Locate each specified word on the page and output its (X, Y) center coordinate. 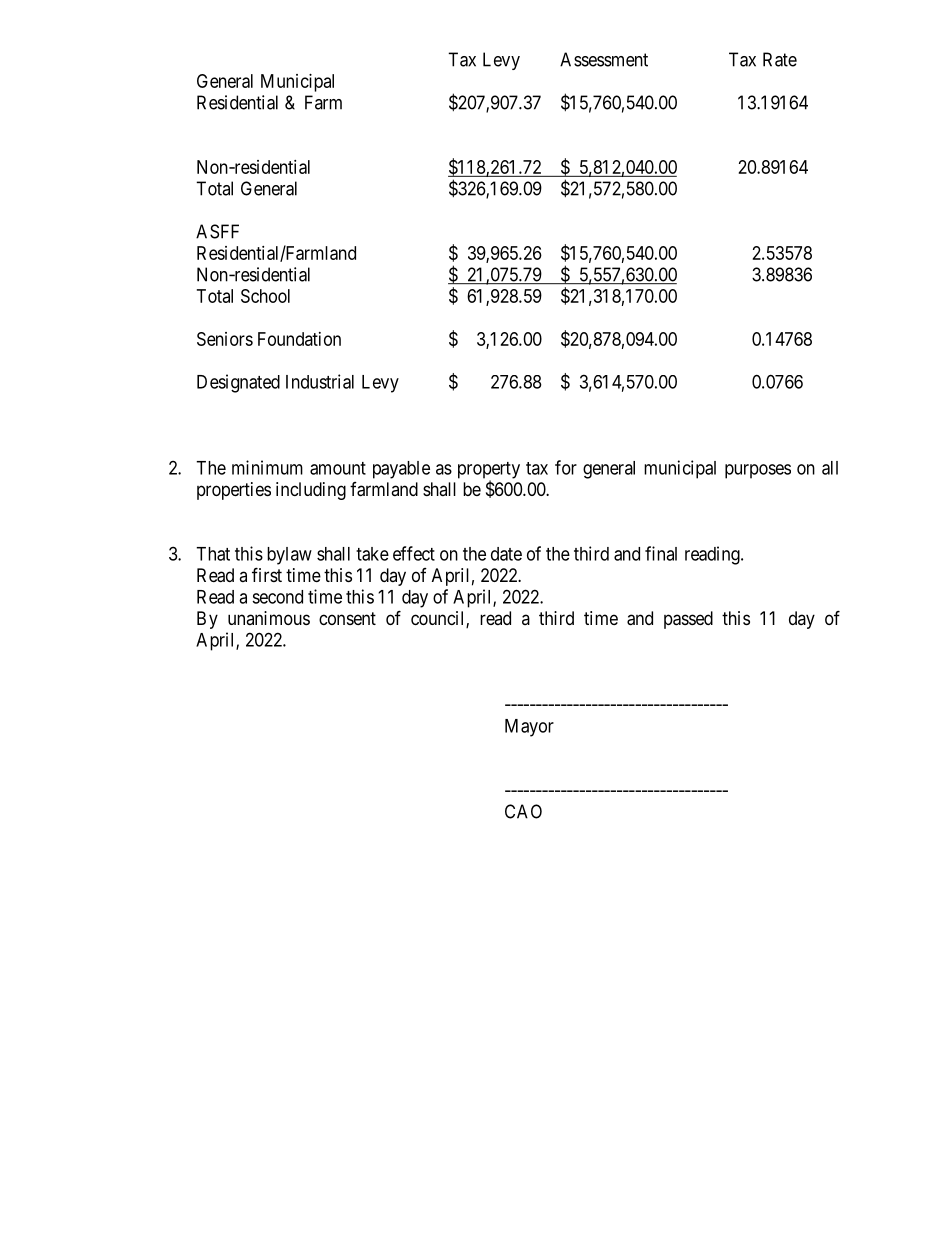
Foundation (299, 339)
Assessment (604, 59)
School (265, 296)
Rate (780, 59)
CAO (523, 811)
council (439, 619)
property (489, 471)
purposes (758, 471)
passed (688, 620)
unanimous (269, 618)
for (566, 467)
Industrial (320, 381)
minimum (267, 467)
